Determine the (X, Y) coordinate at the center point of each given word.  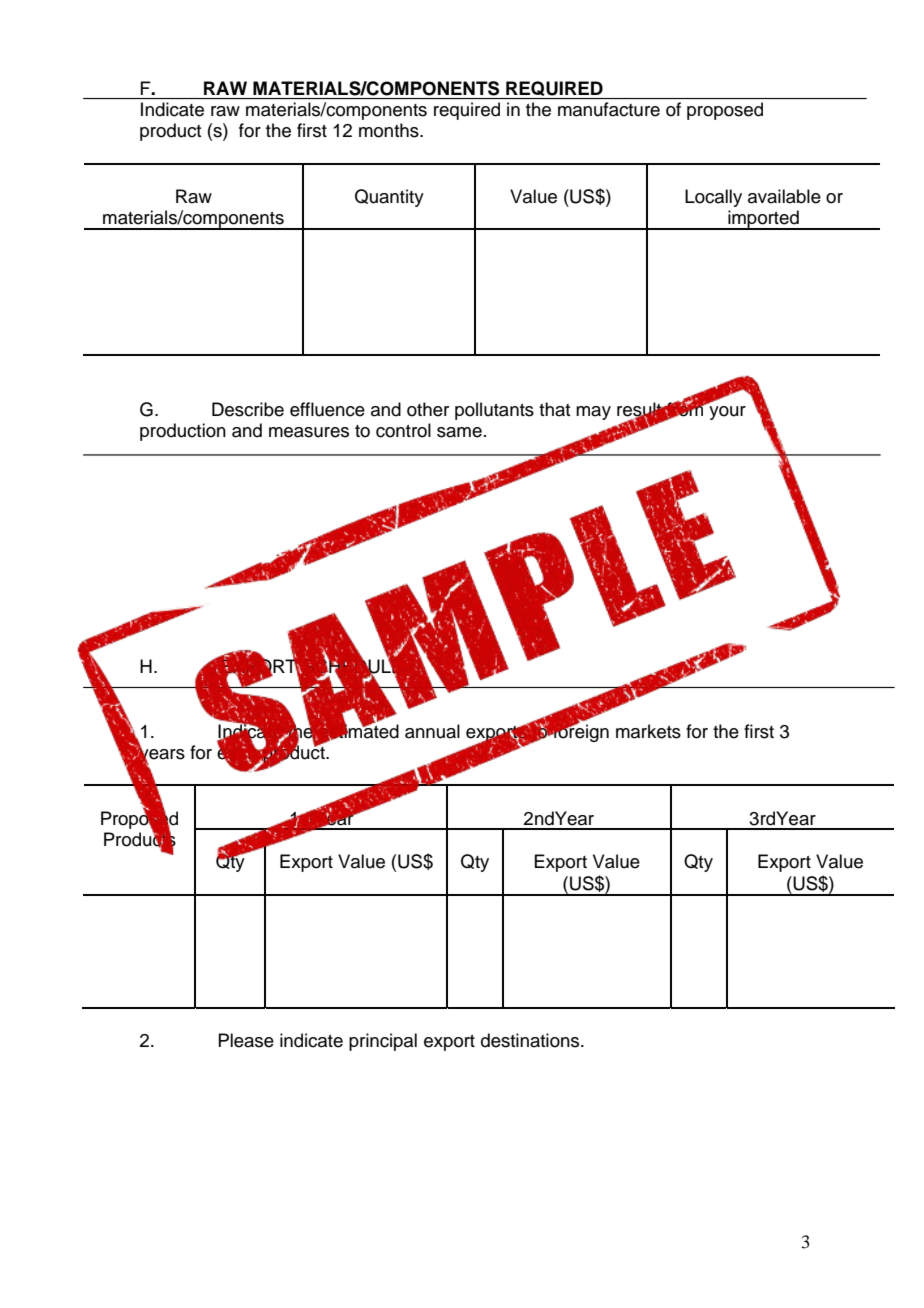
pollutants (494, 411)
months (390, 130)
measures (309, 432)
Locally (713, 198)
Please (246, 1040)
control (403, 430)
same (459, 432)
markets (648, 731)
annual (432, 731)
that (555, 409)
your (726, 411)
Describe (248, 409)
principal (383, 1042)
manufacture (609, 109)
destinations (531, 1040)
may (593, 413)
